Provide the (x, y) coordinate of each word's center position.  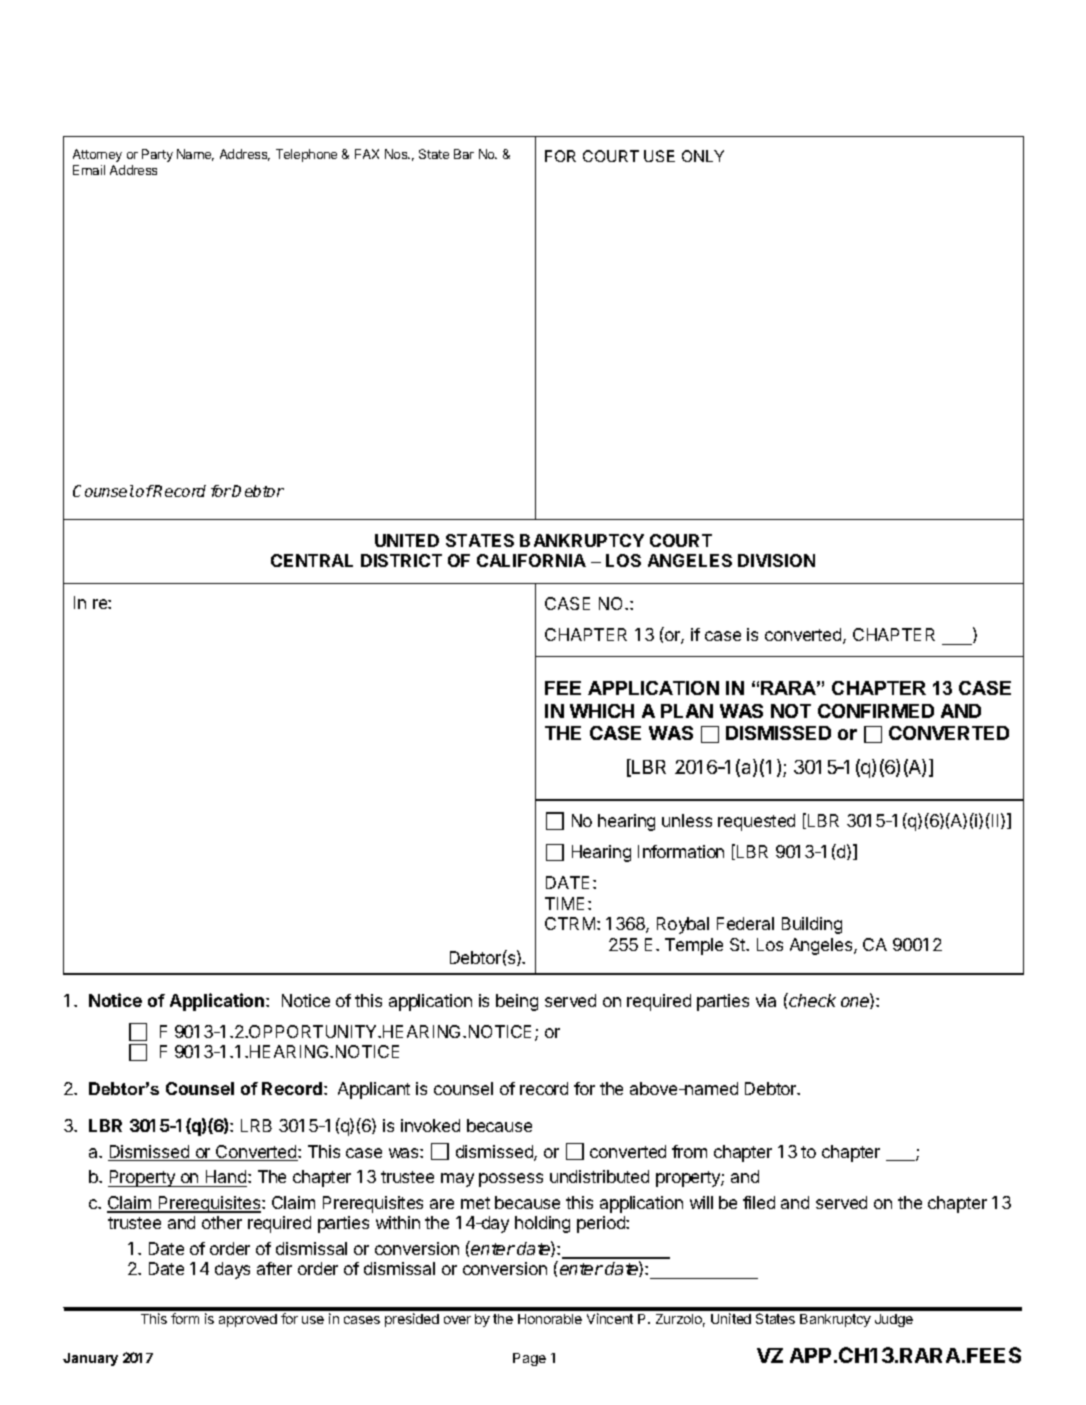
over (457, 1320)
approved (248, 1320)
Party (157, 155)
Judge (894, 1320)
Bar (464, 154)
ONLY (703, 156)
